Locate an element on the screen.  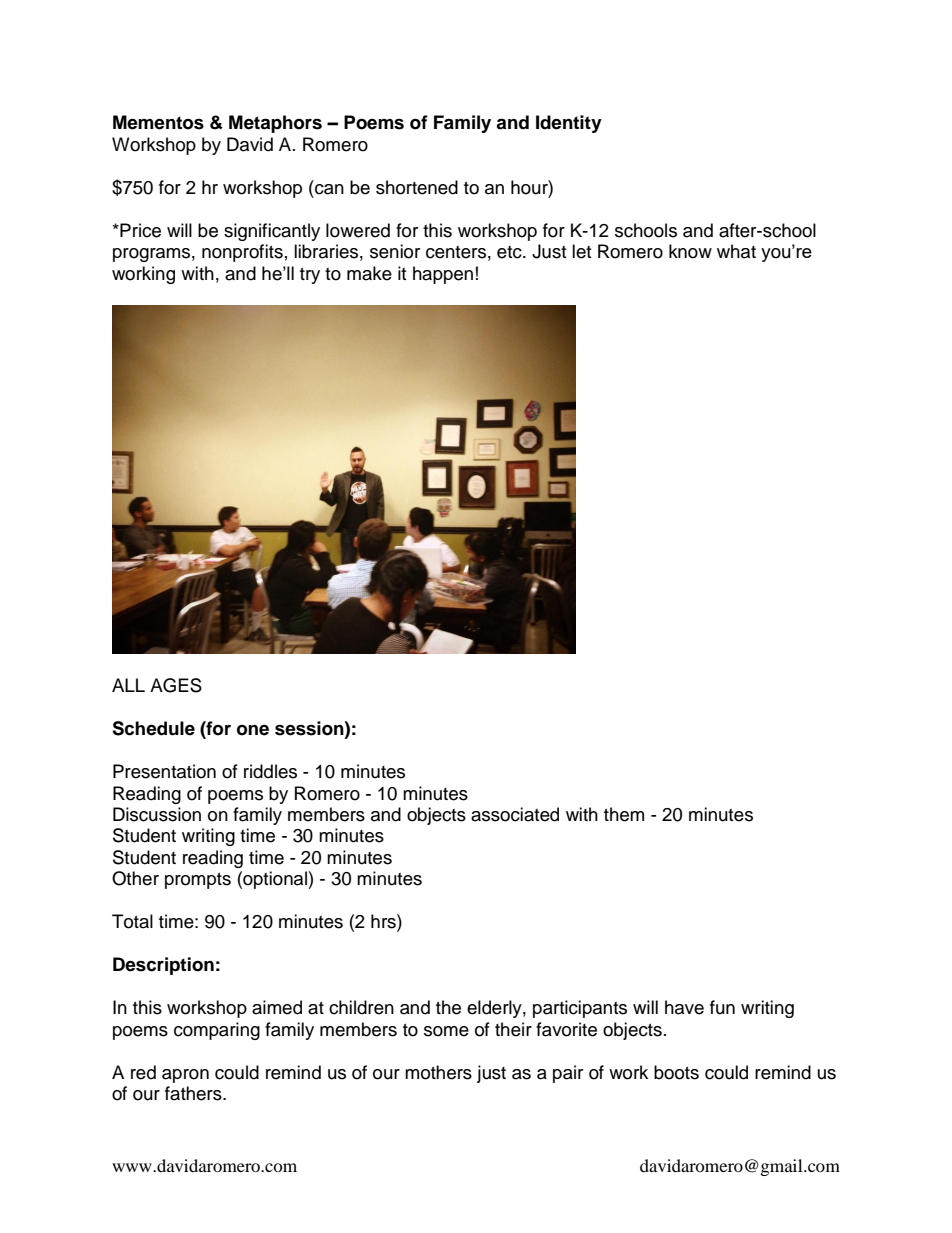
Mementos is located at coordinates (158, 122).
